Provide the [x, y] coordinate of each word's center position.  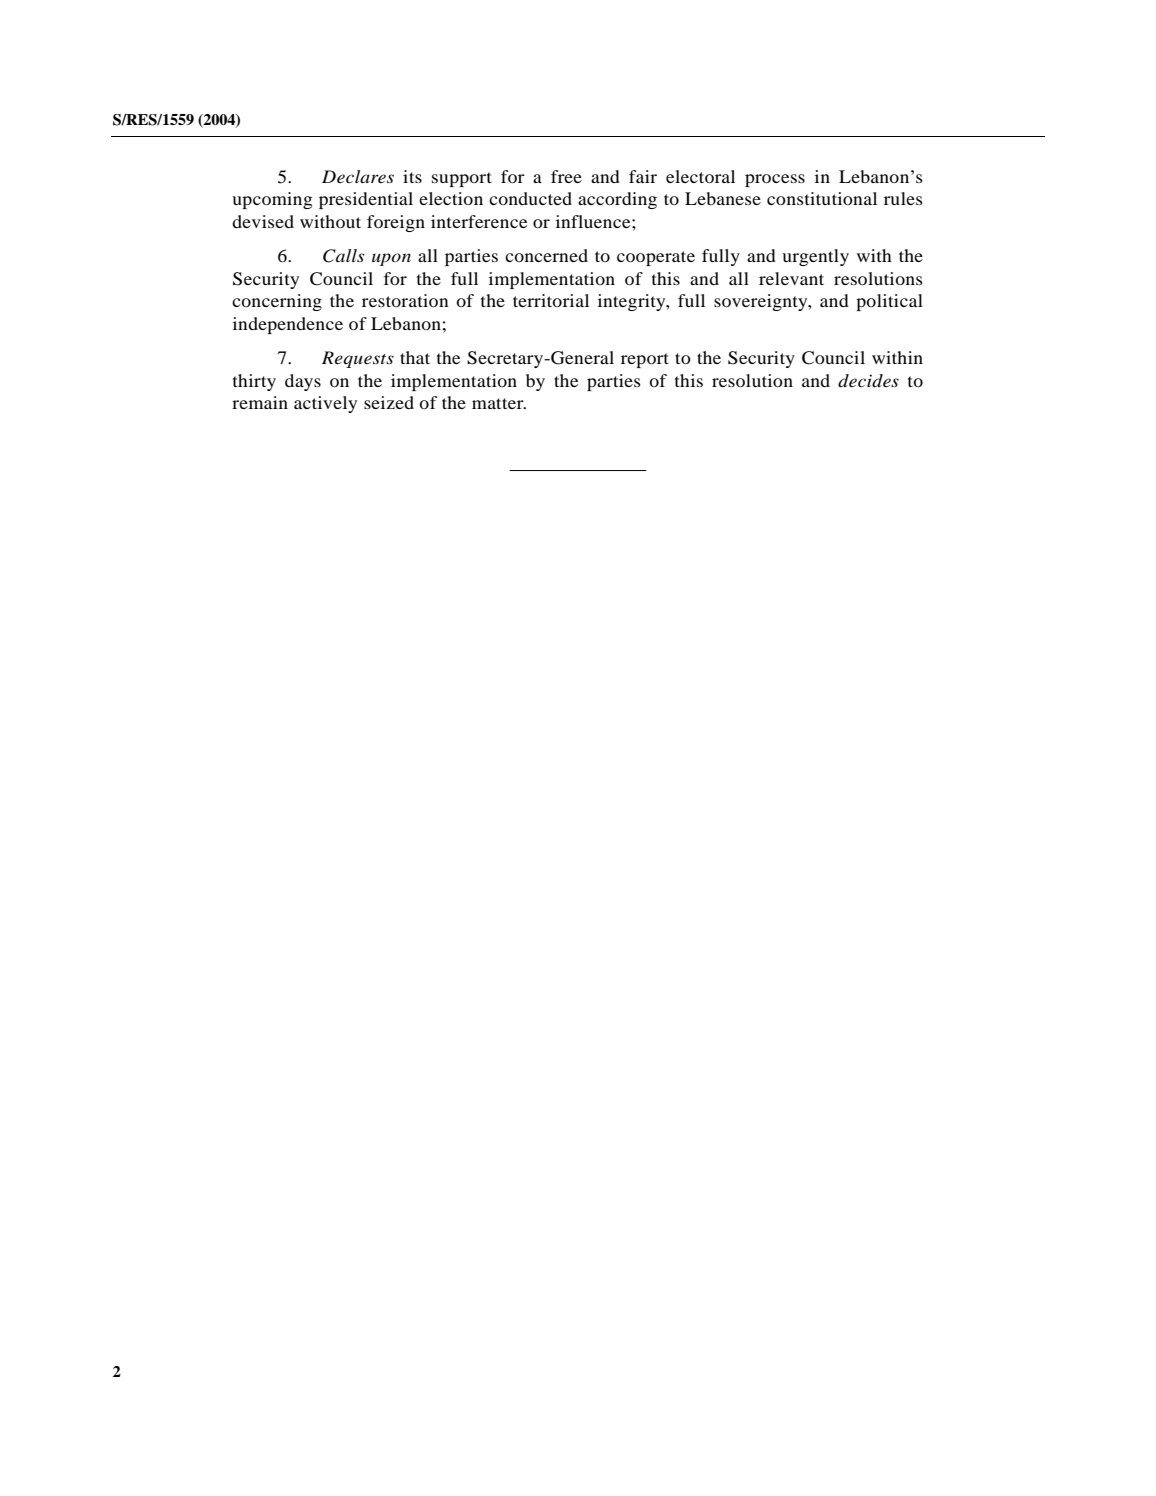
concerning [277, 302]
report [645, 360]
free [566, 176]
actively [325, 404]
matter [499, 403]
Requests [358, 359]
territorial [551, 300]
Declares [358, 176]
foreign [396, 223]
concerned [546, 255]
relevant [791, 278]
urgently [815, 257]
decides [868, 381]
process [775, 180]
